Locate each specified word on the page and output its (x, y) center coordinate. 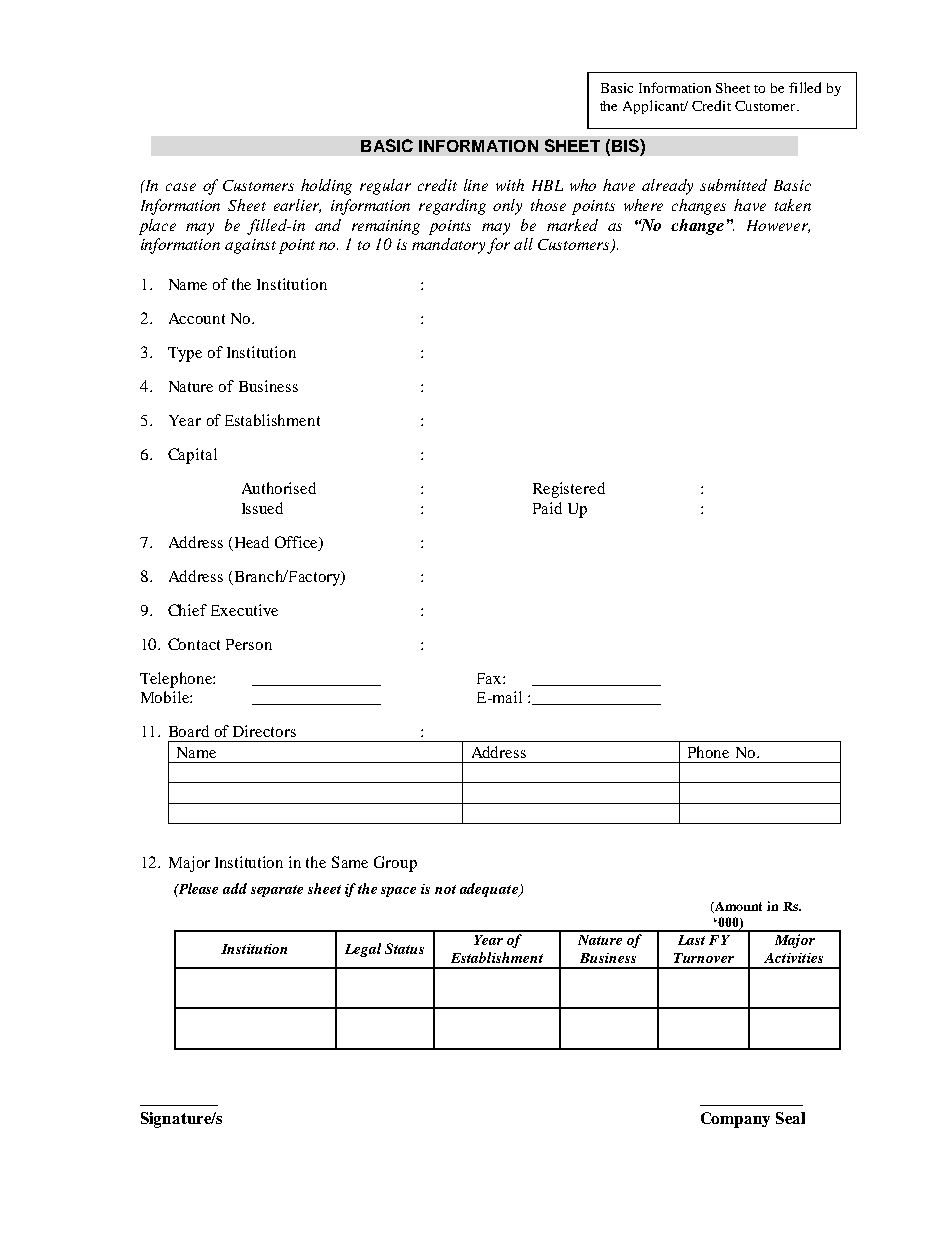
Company (735, 1120)
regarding (452, 207)
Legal (363, 950)
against (250, 246)
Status (404, 948)
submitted (733, 185)
